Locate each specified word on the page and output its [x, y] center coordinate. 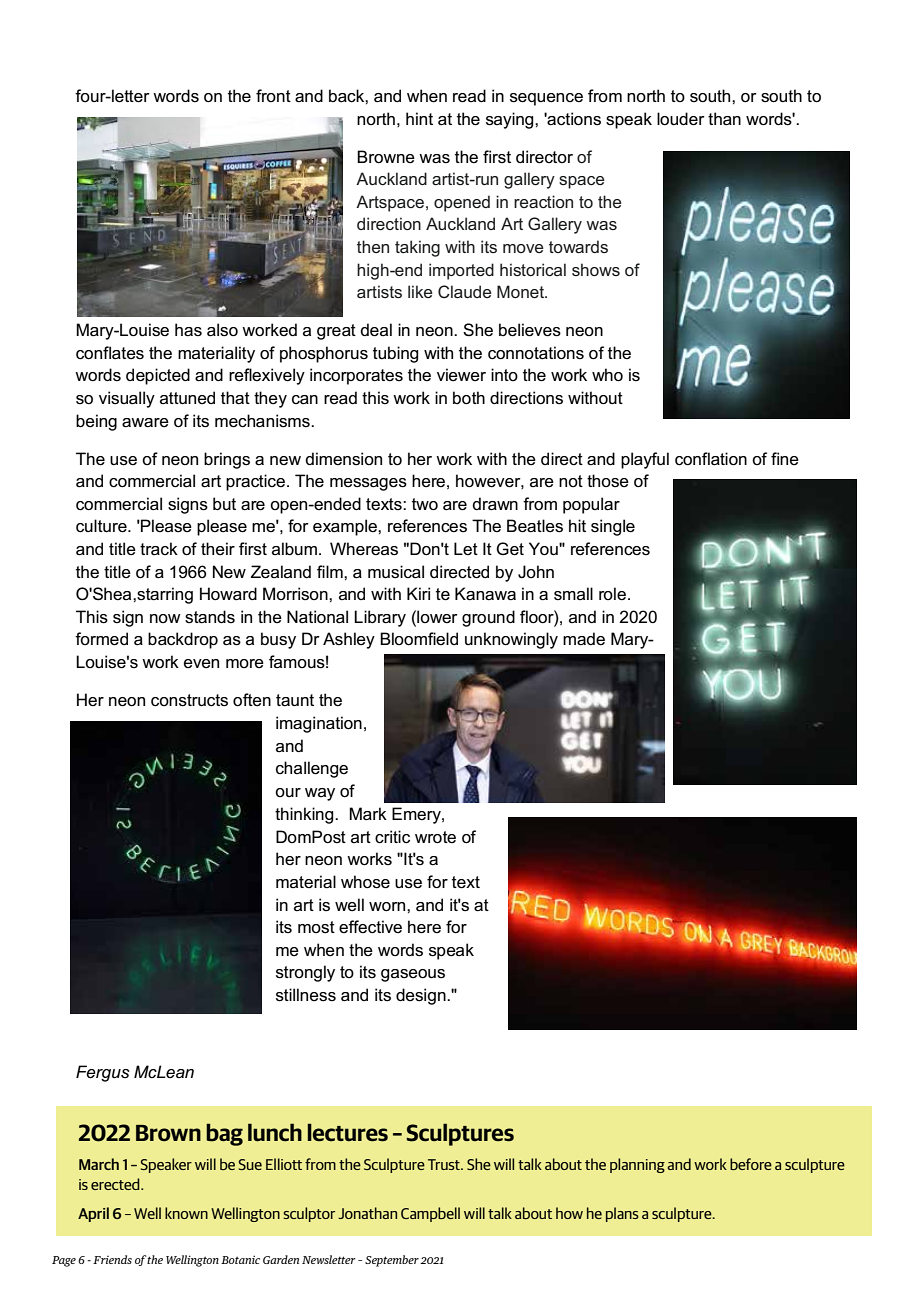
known [186, 1213]
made [584, 639]
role [612, 593]
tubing [395, 354]
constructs [189, 700]
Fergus [103, 1073]
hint [419, 118]
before [751, 1164]
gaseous [413, 975]
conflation [711, 459]
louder [681, 119]
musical [396, 572]
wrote [435, 837]
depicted [158, 376]
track [159, 549]
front [273, 95]
